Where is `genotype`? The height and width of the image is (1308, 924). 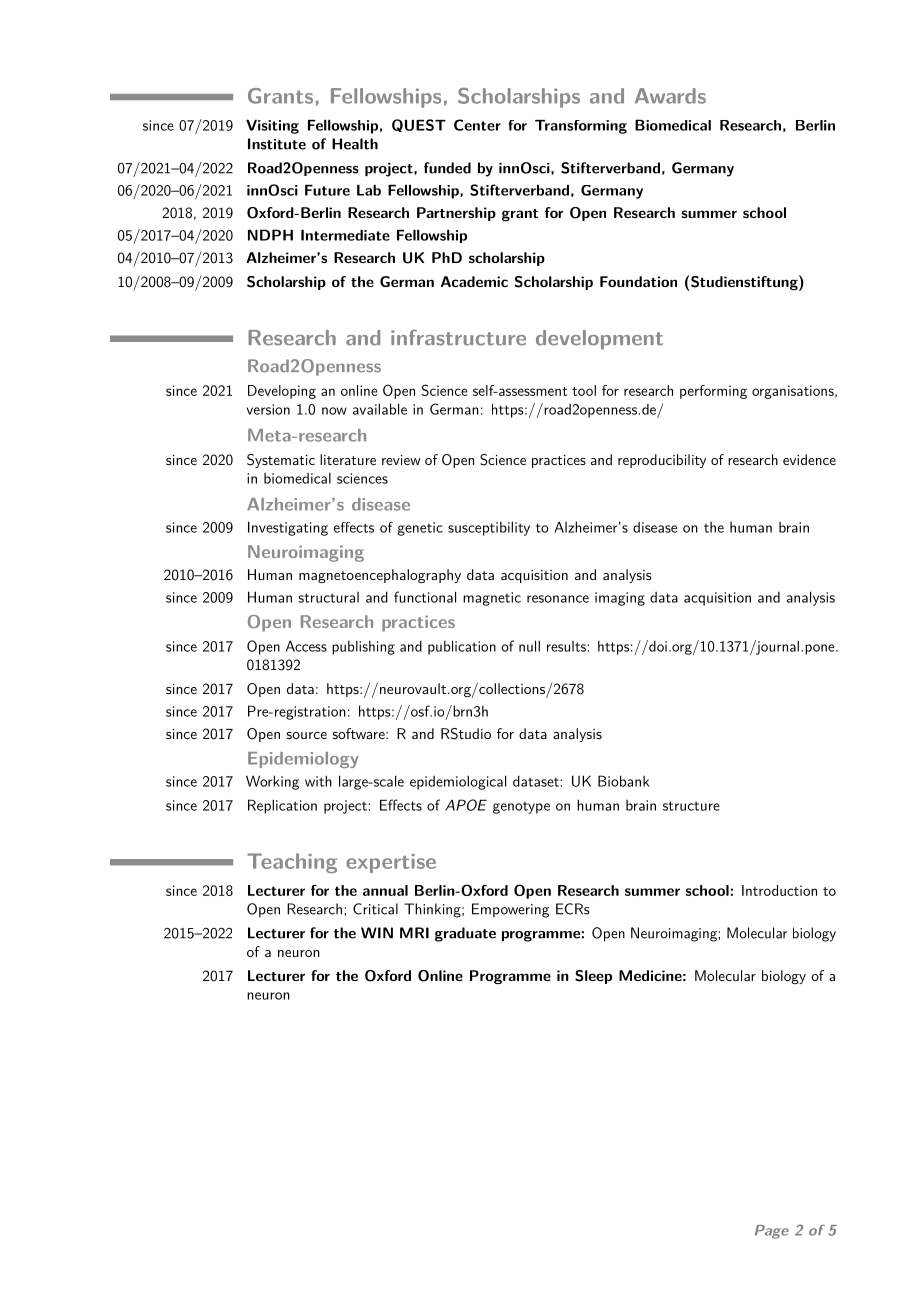
genotype is located at coordinates (521, 807).
